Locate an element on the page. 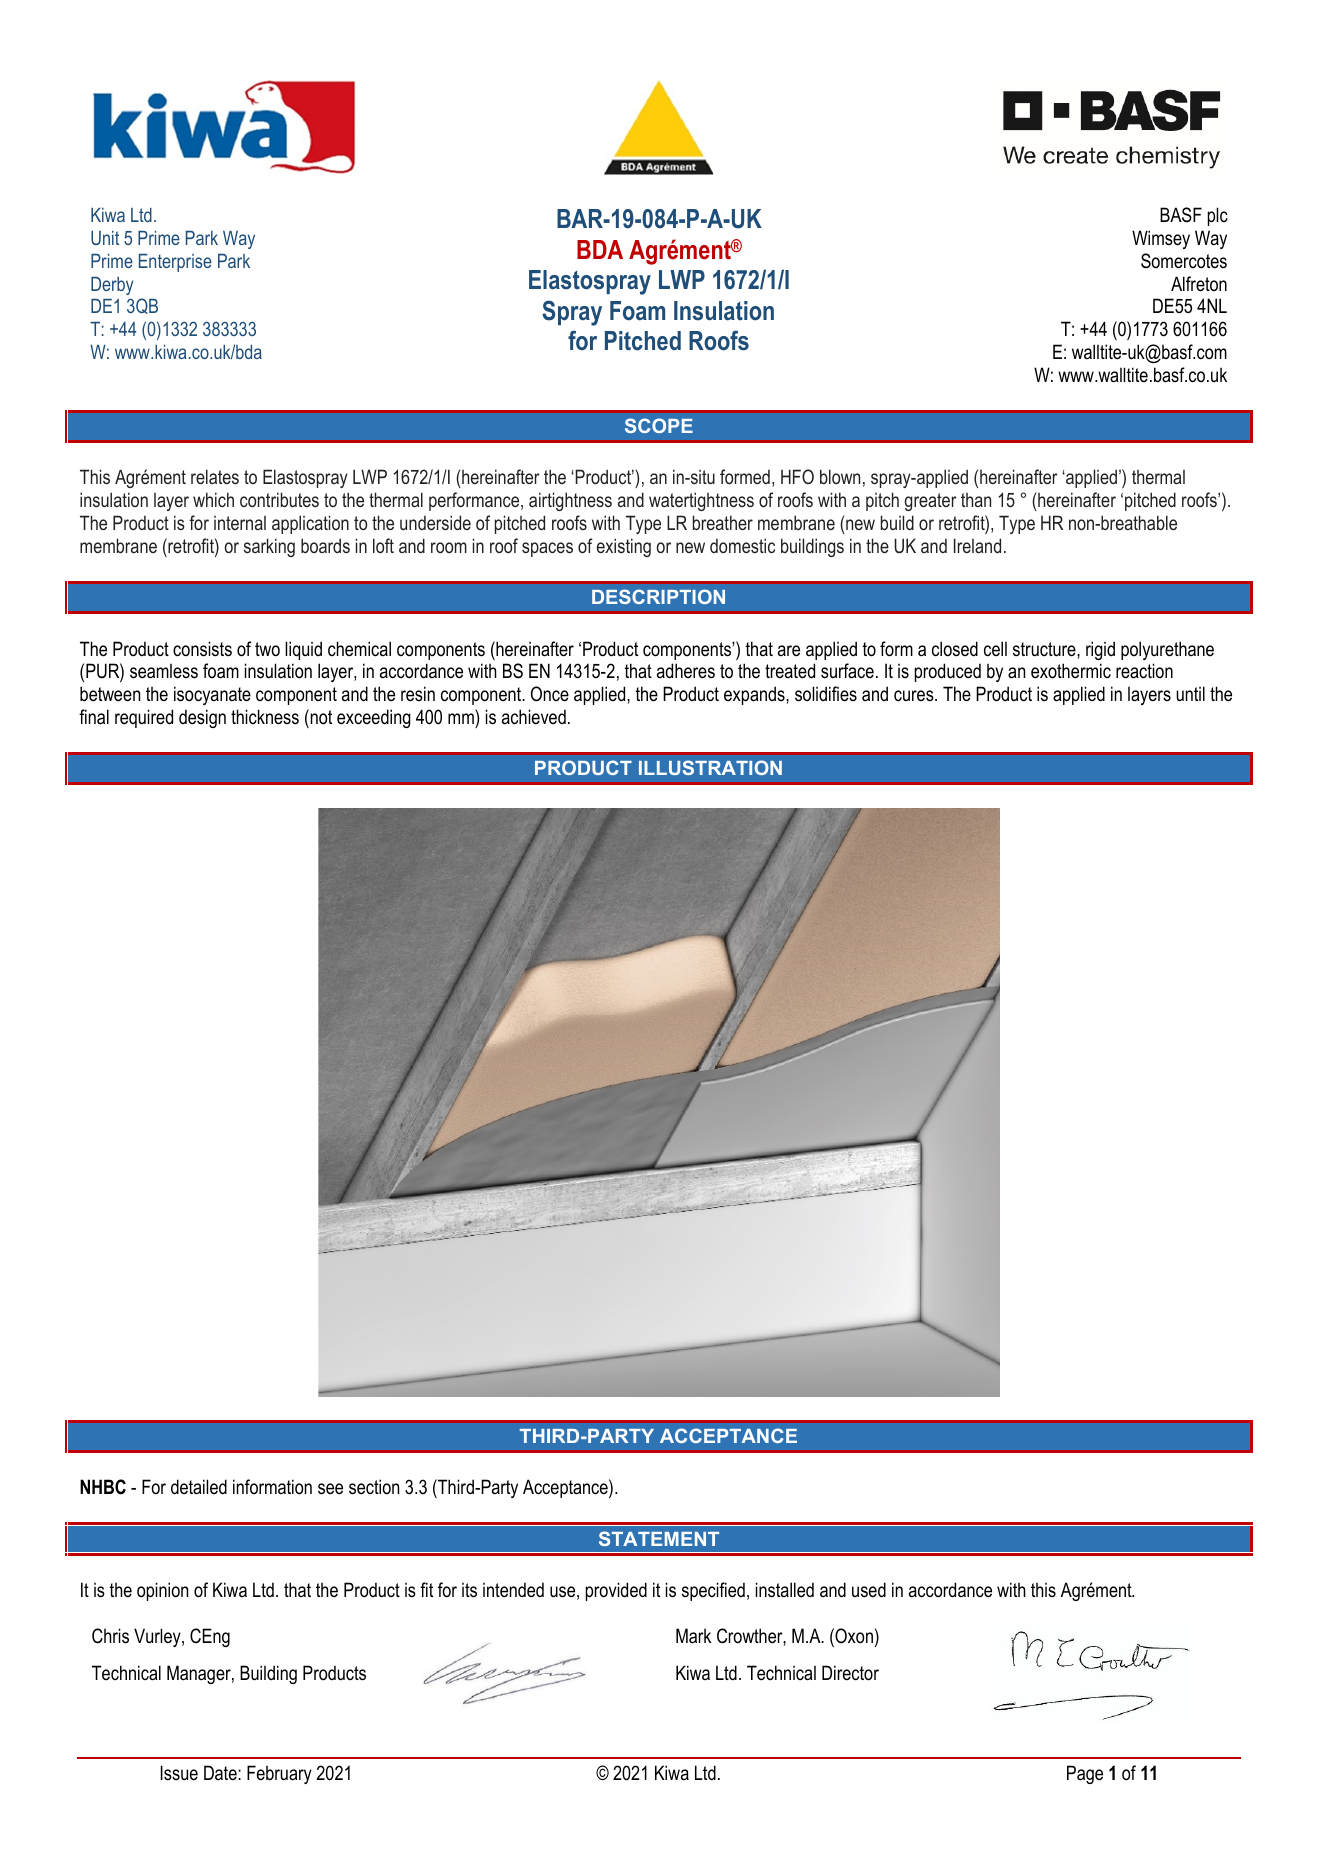 Image resolution: width=1318 pixels, height=1863 pixels. exothermic is located at coordinates (1071, 671).
